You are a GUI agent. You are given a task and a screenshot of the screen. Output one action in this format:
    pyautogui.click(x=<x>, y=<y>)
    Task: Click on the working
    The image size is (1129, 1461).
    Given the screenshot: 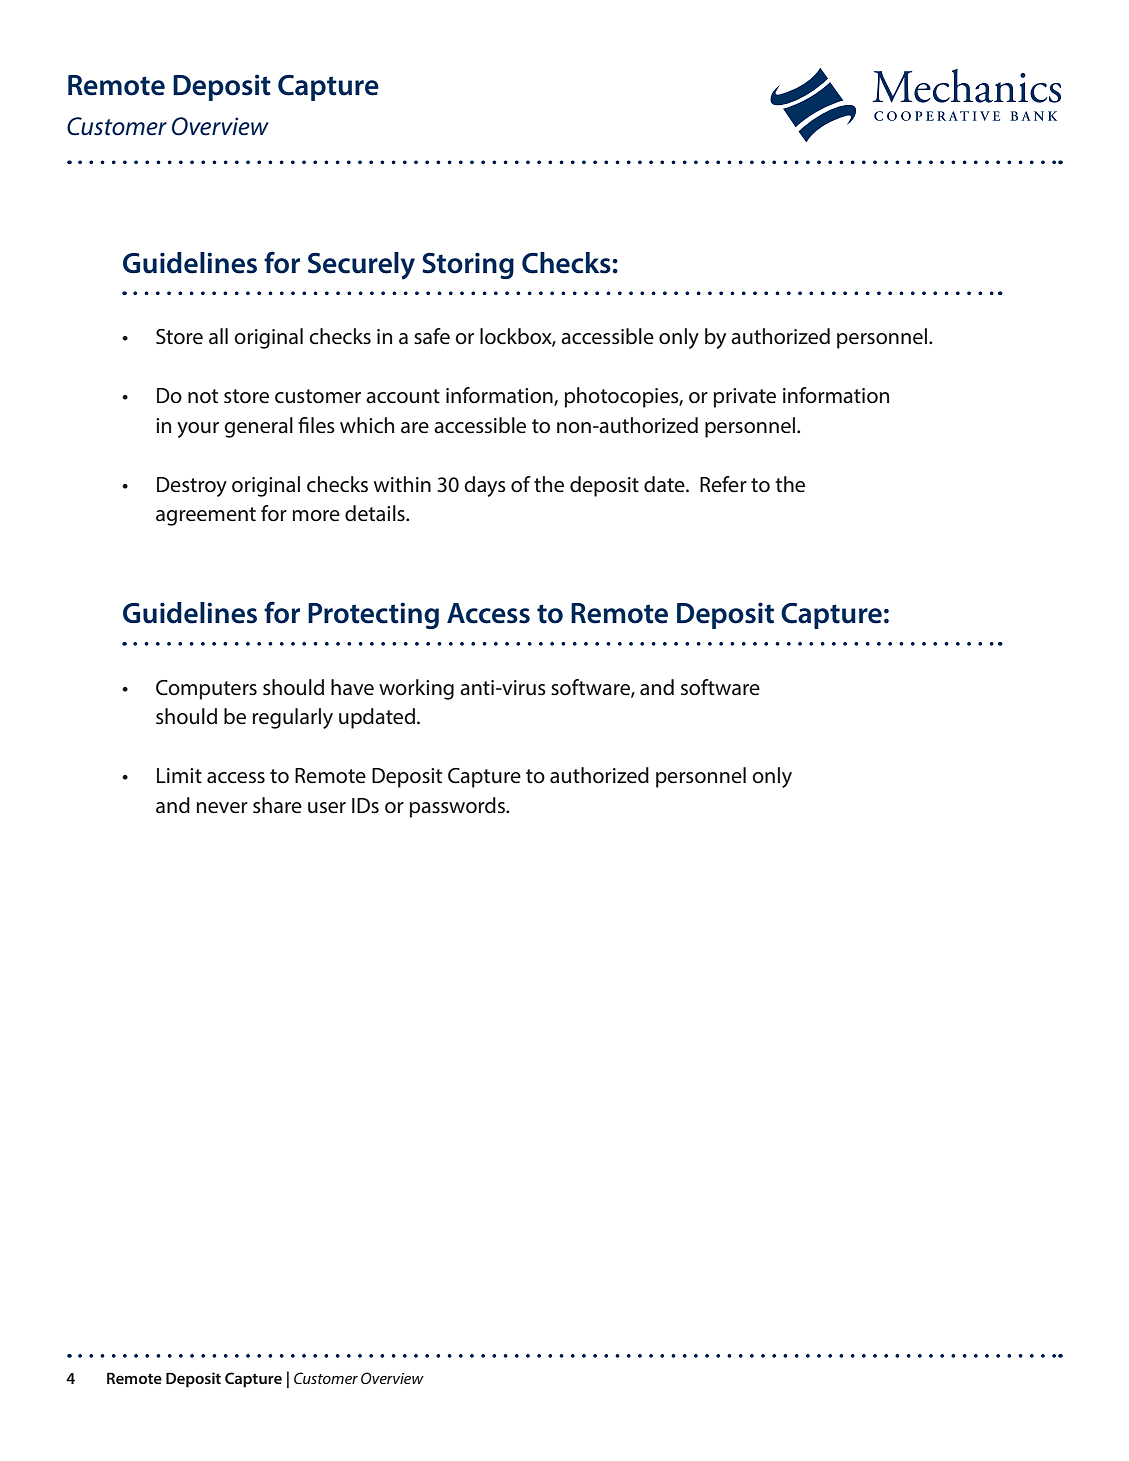 What is the action you would take?
    pyautogui.click(x=416, y=689)
